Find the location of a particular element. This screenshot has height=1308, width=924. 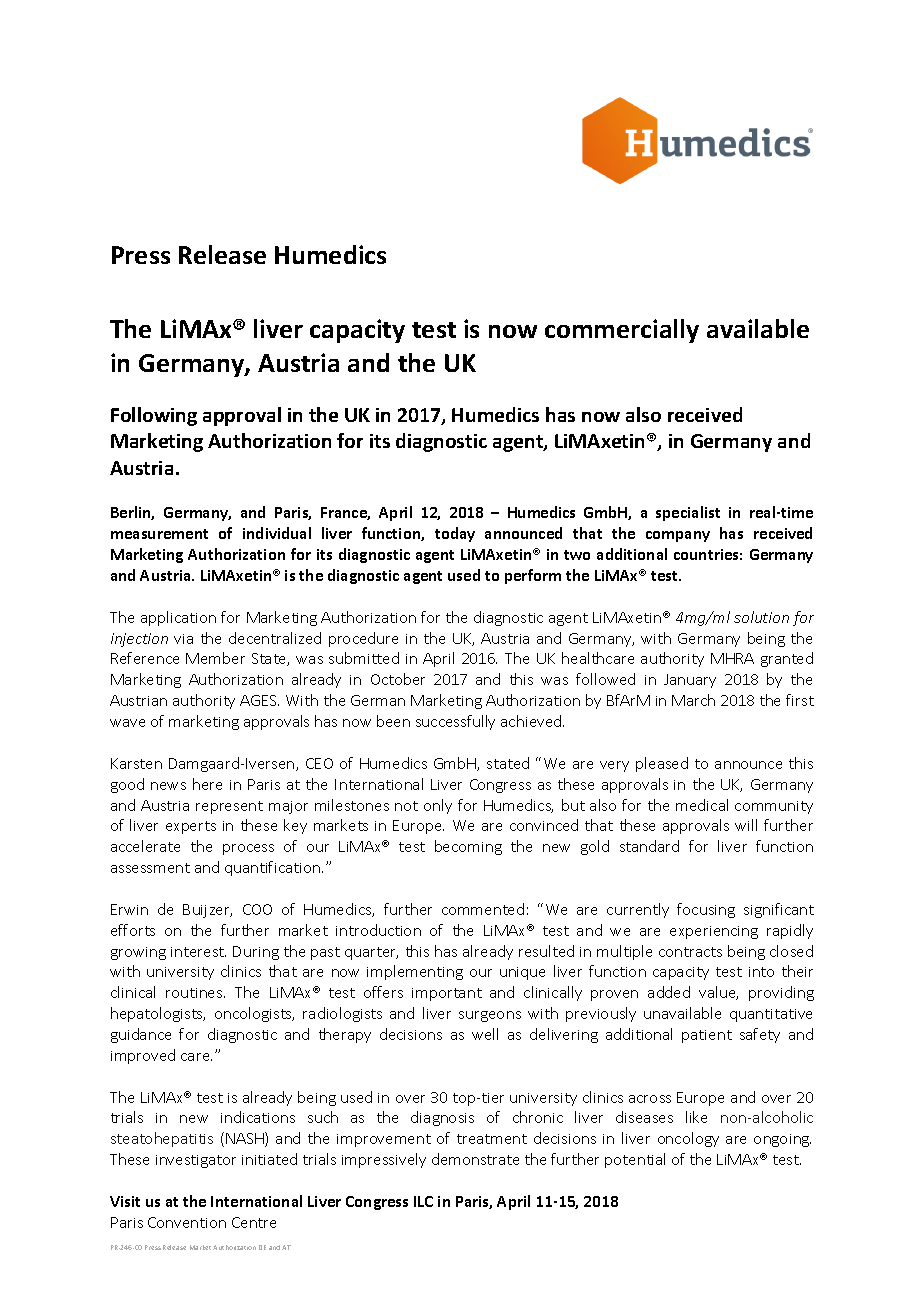

specialist is located at coordinates (688, 513).
